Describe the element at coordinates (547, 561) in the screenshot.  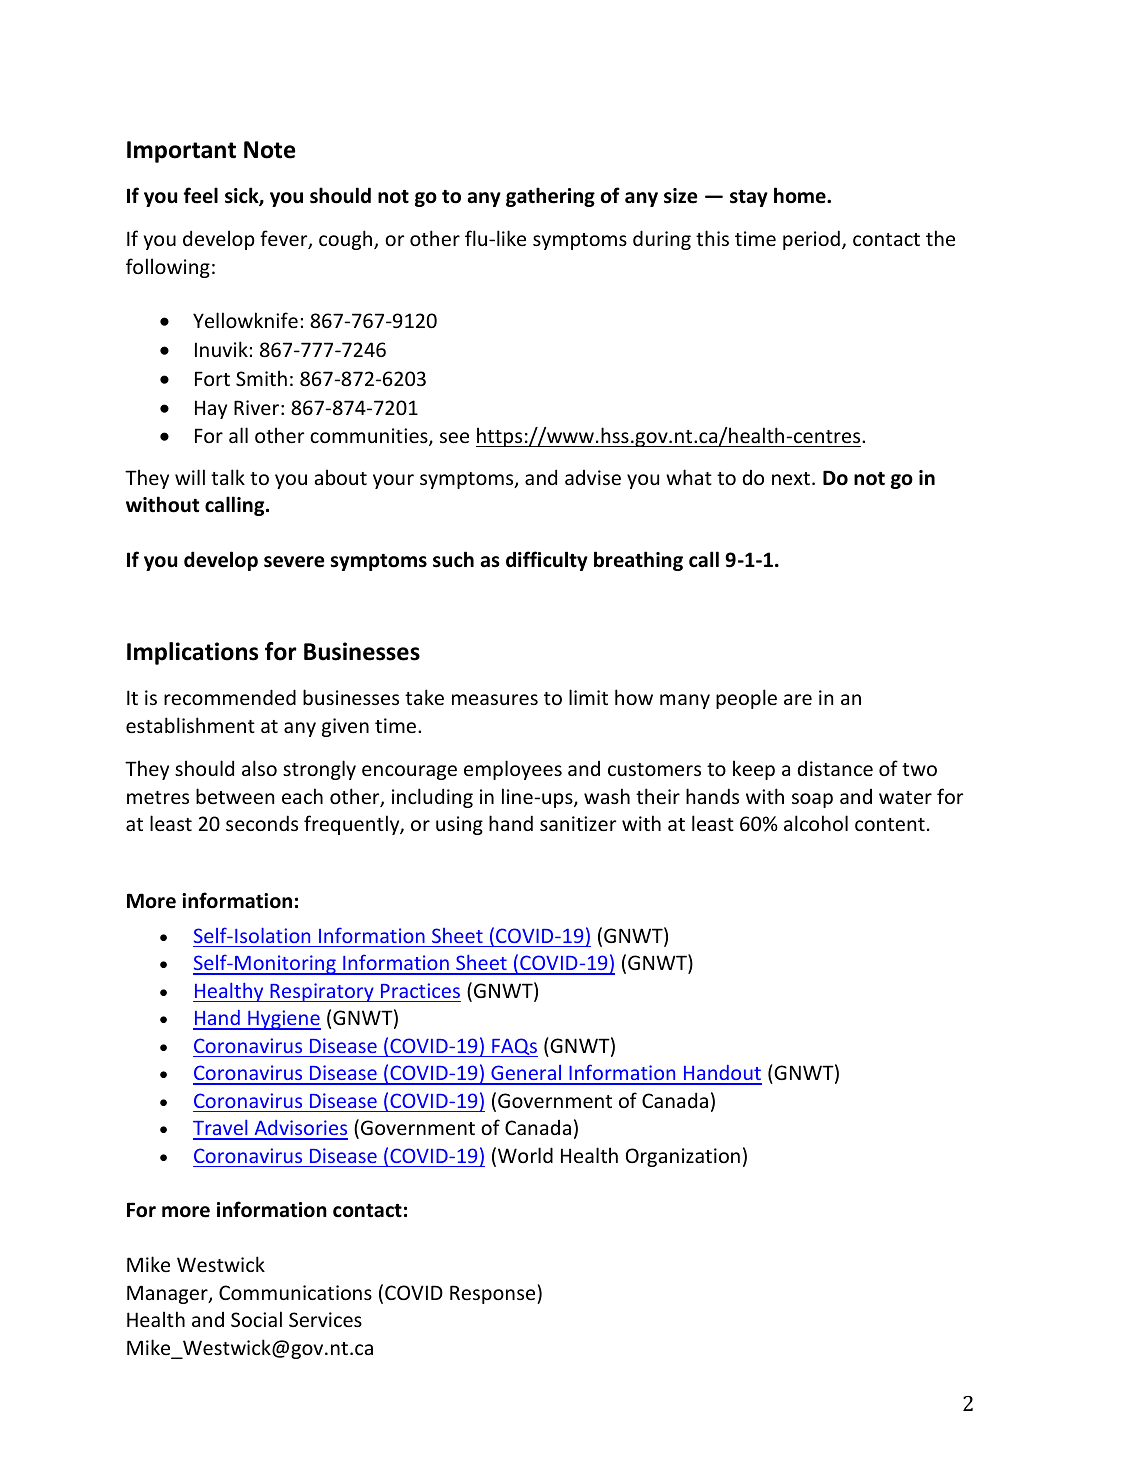
I see `difficulty` at that location.
